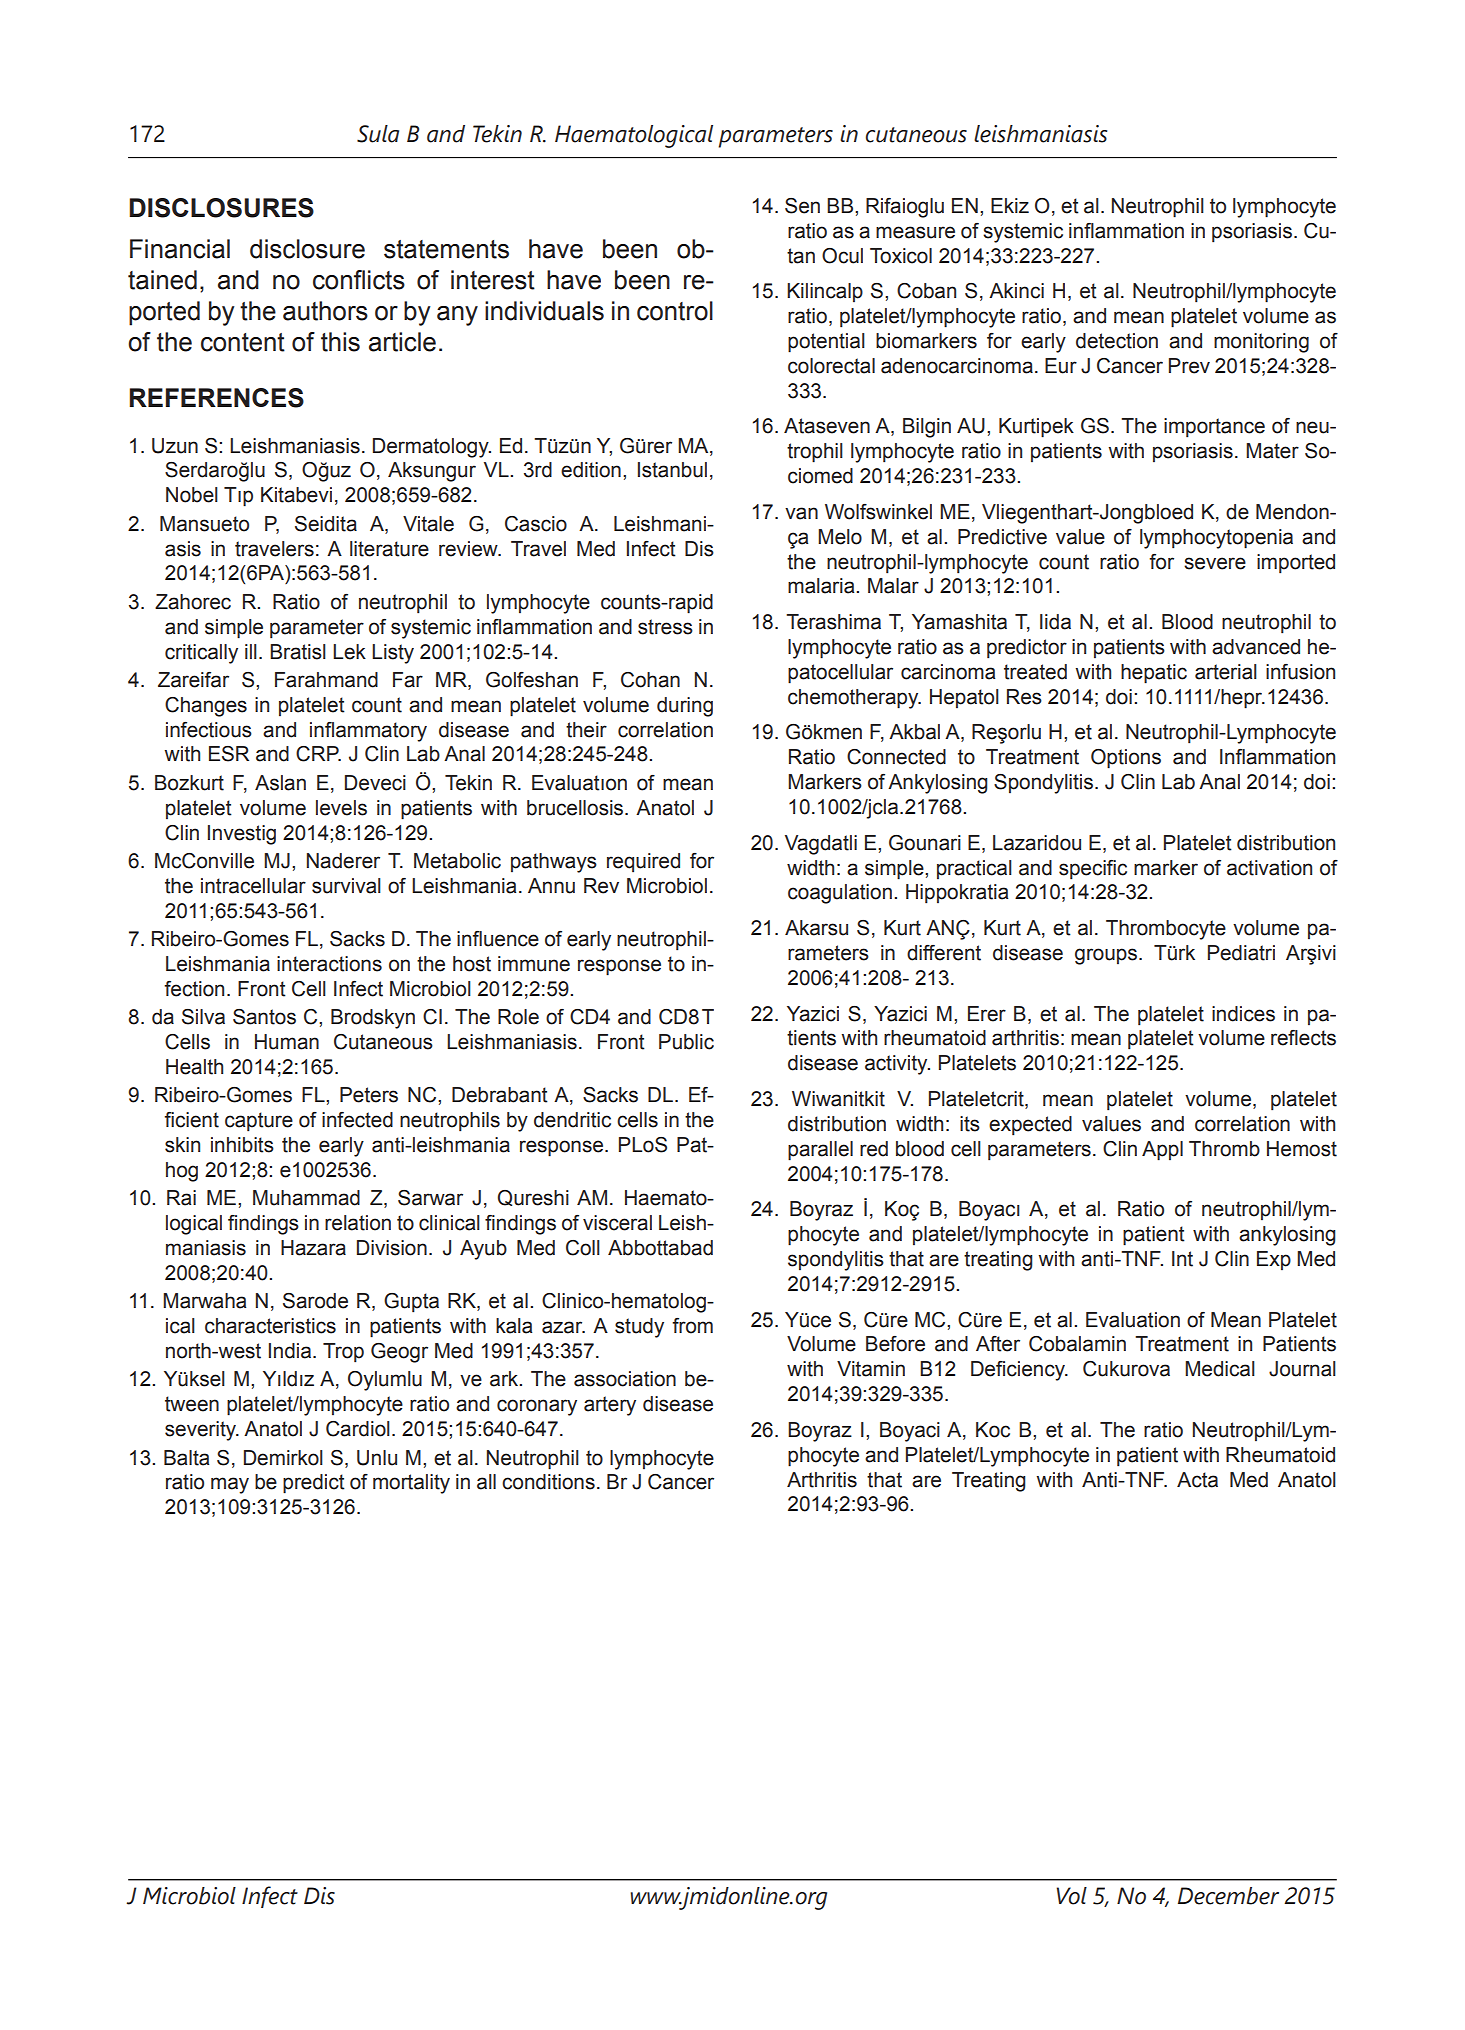 Image resolution: width=1465 pixels, height=2030 pixels. I want to click on Human, so click(287, 1042).
